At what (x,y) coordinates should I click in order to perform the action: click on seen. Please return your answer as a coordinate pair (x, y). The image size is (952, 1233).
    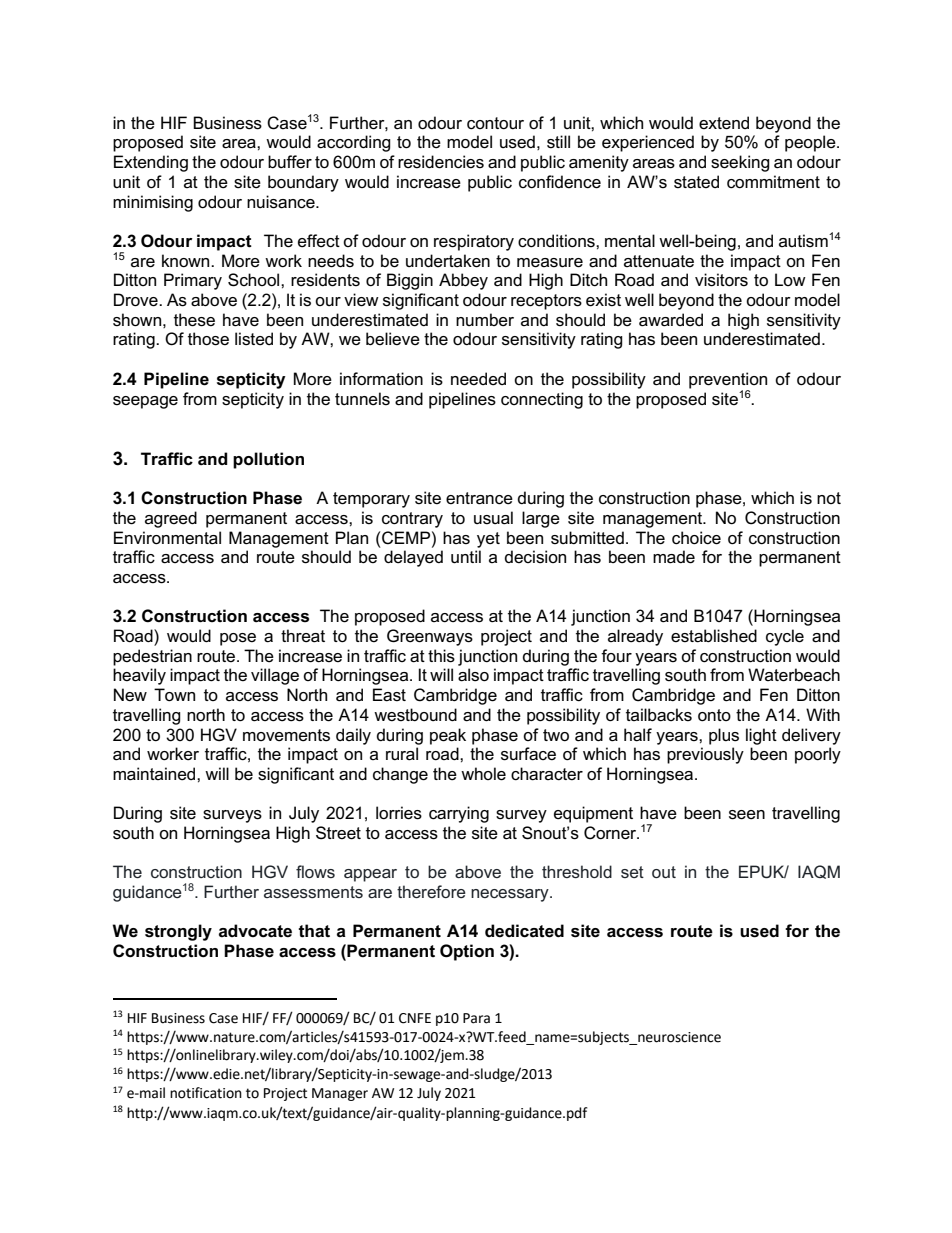
    Looking at the image, I should click on (747, 815).
